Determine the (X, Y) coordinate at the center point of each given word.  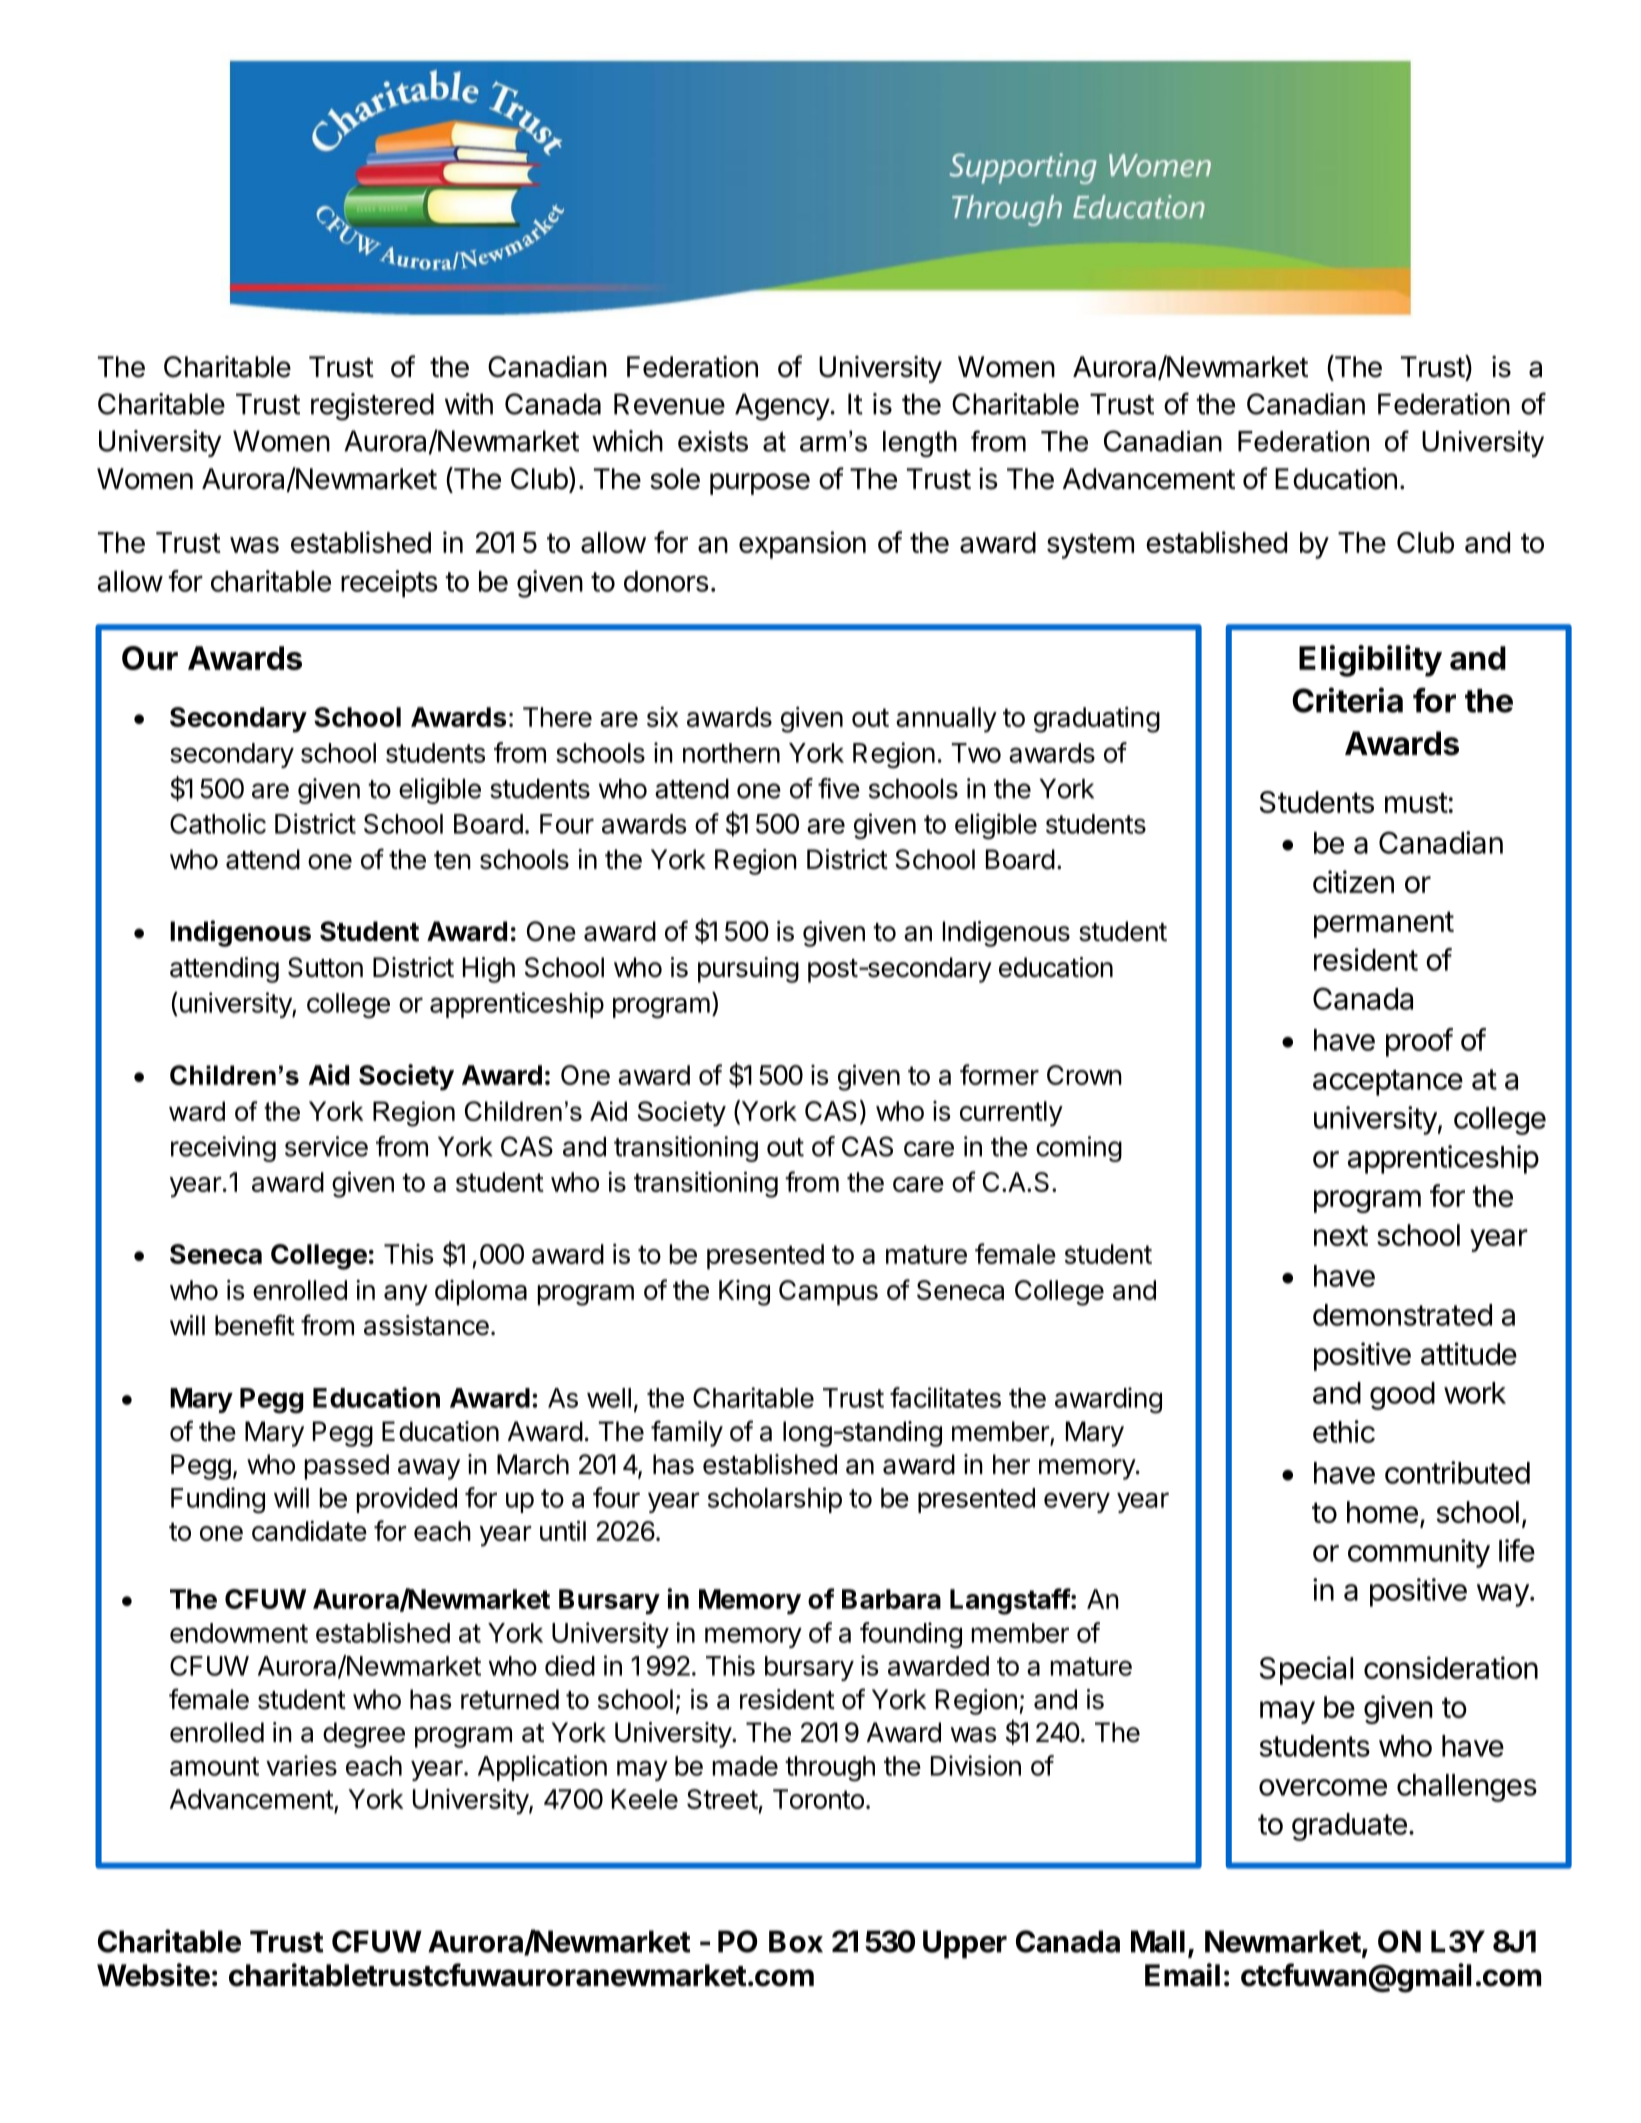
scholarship (775, 1500)
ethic (1344, 1431)
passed (347, 1467)
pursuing (748, 970)
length (920, 444)
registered (372, 407)
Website (153, 1975)
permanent (1384, 924)
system (1090, 546)
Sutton (325, 967)
